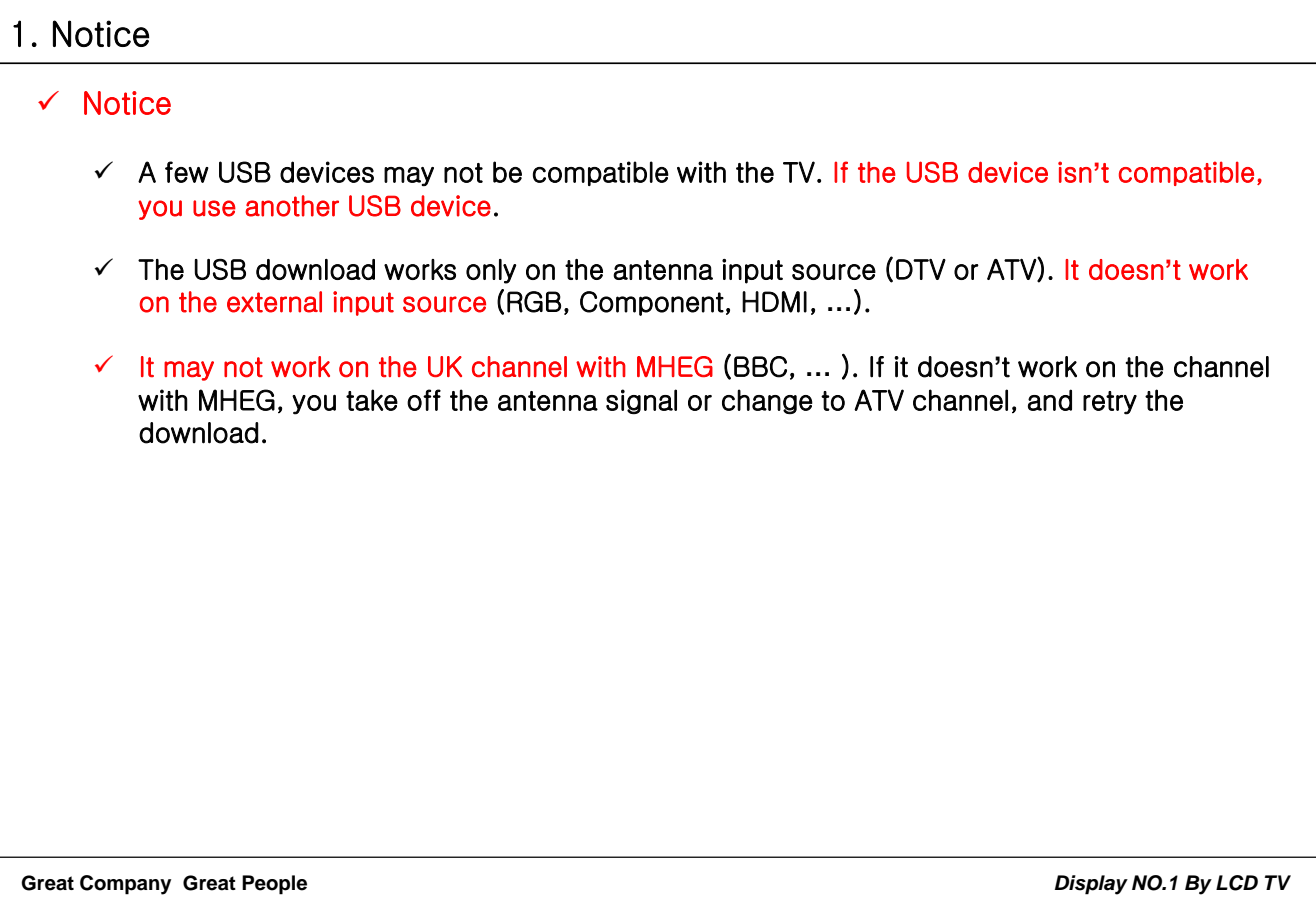 The height and width of the page is (911, 1316). Describe the element at coordinates (125, 885) in the page. I see `Company` at that location.
